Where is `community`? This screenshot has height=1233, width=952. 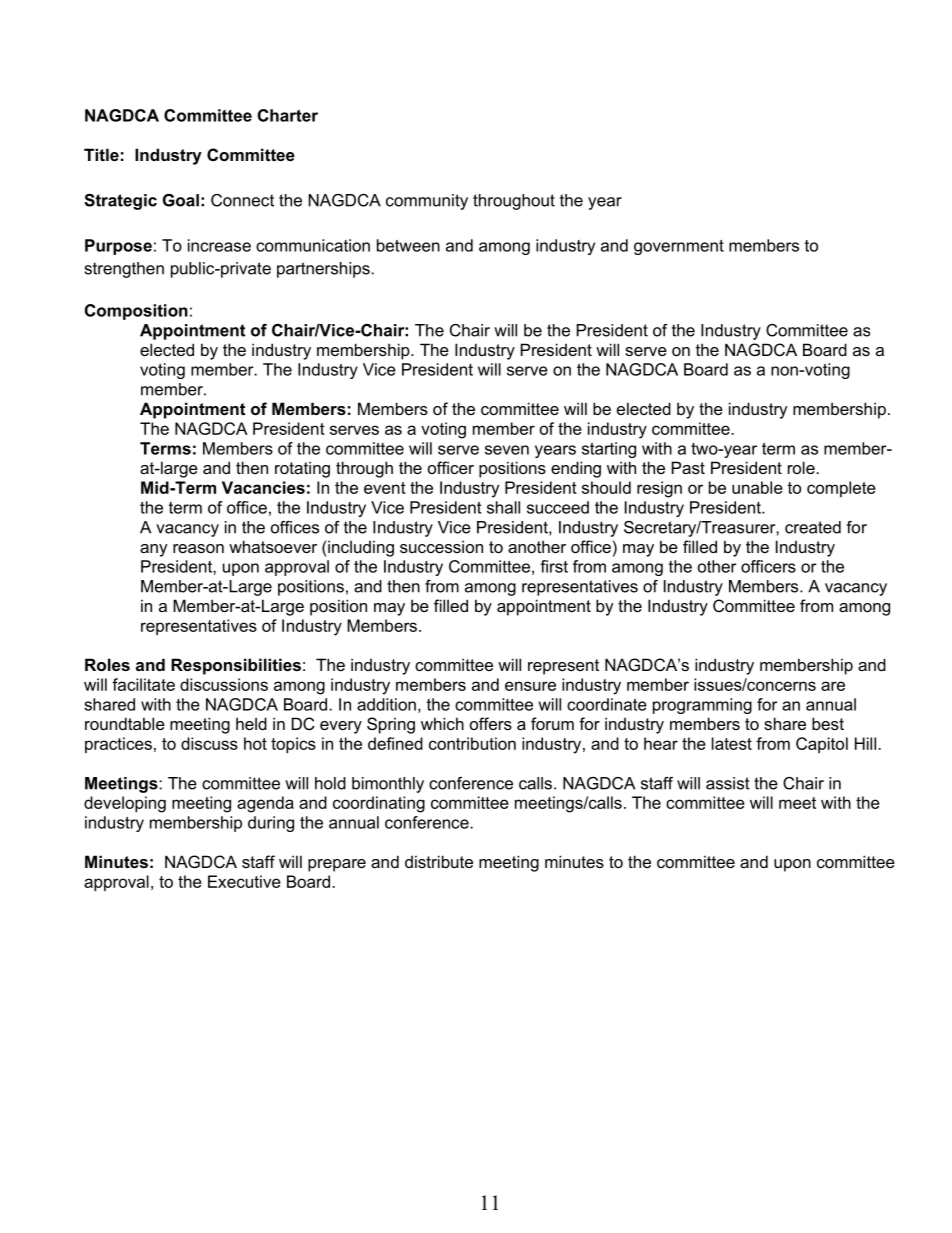 community is located at coordinates (427, 202).
